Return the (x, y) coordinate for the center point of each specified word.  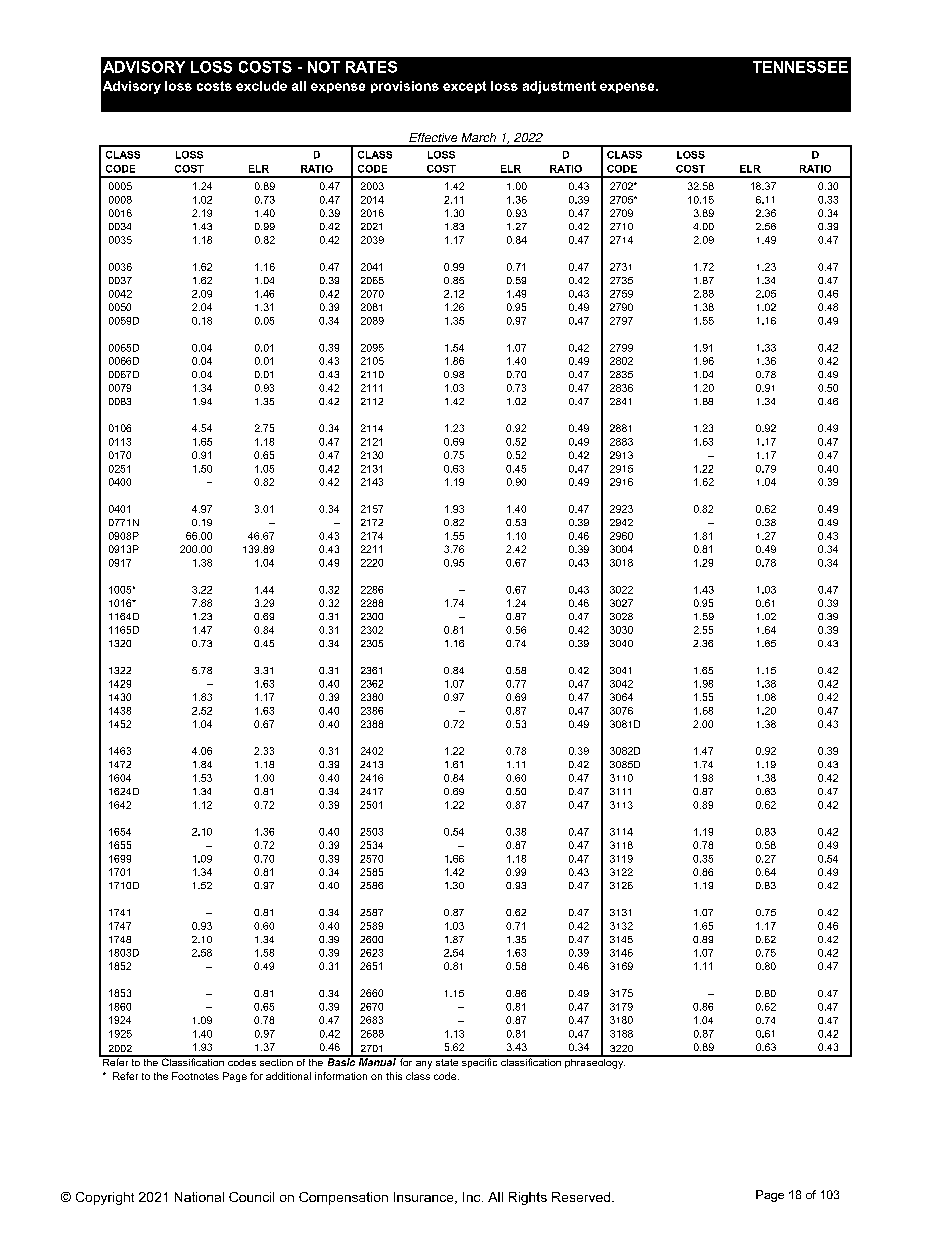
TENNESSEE (800, 67)
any (424, 1065)
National (199, 1197)
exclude (261, 86)
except (464, 87)
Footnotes (195, 1076)
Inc (473, 1197)
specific (480, 1062)
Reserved (581, 1197)
